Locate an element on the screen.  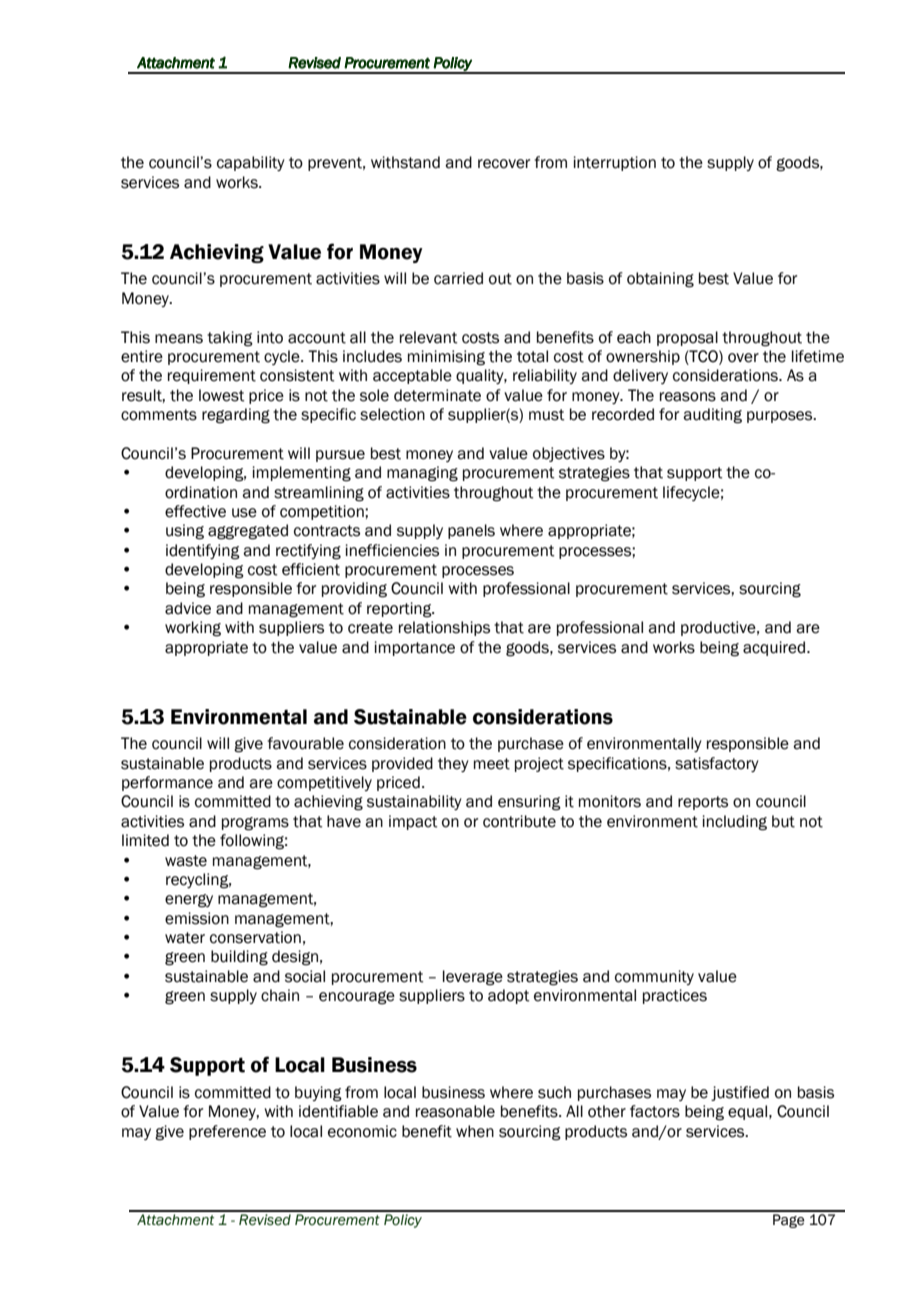
carried is located at coordinates (458, 278).
